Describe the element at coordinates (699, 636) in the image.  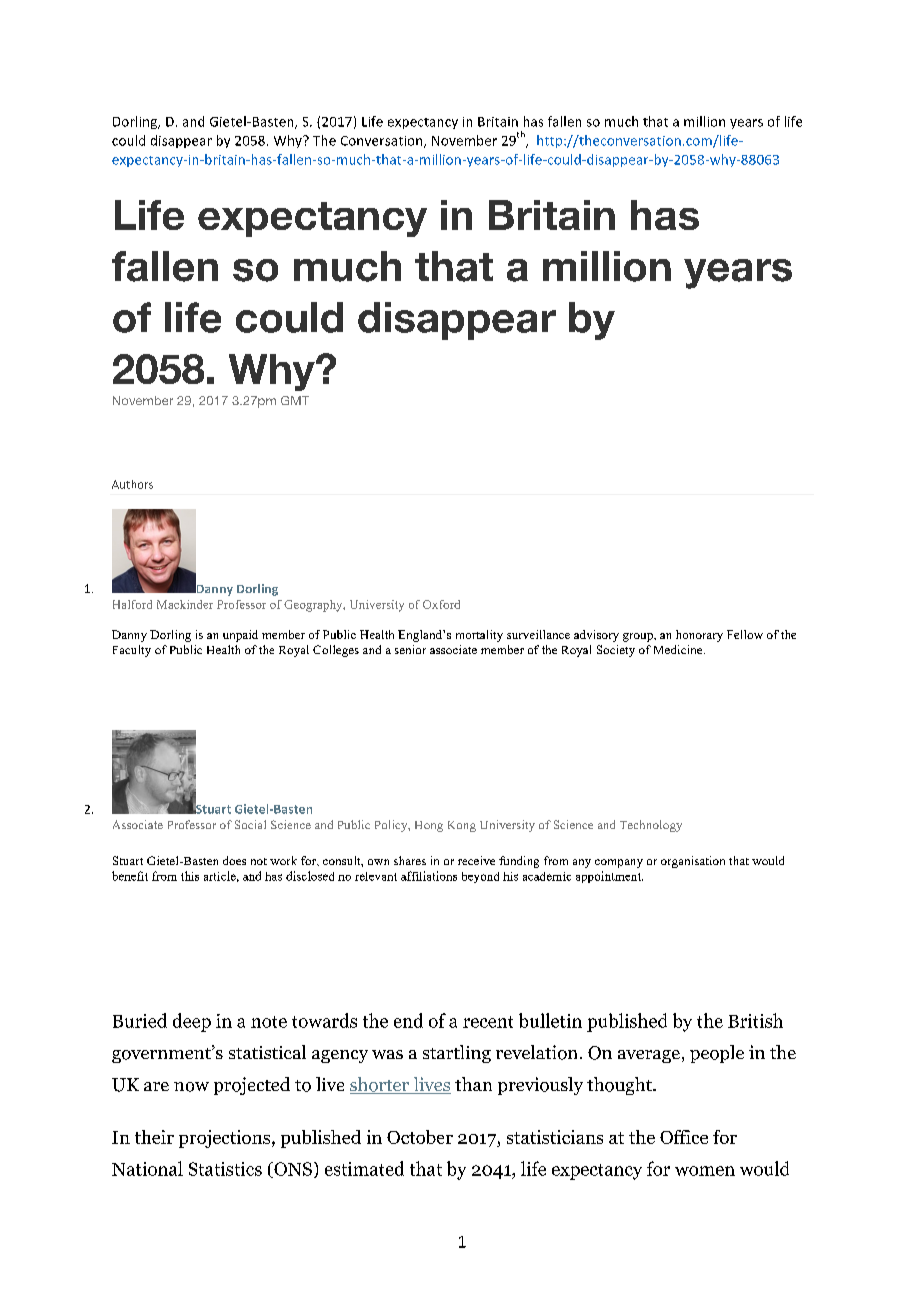
I see `honorary` at that location.
